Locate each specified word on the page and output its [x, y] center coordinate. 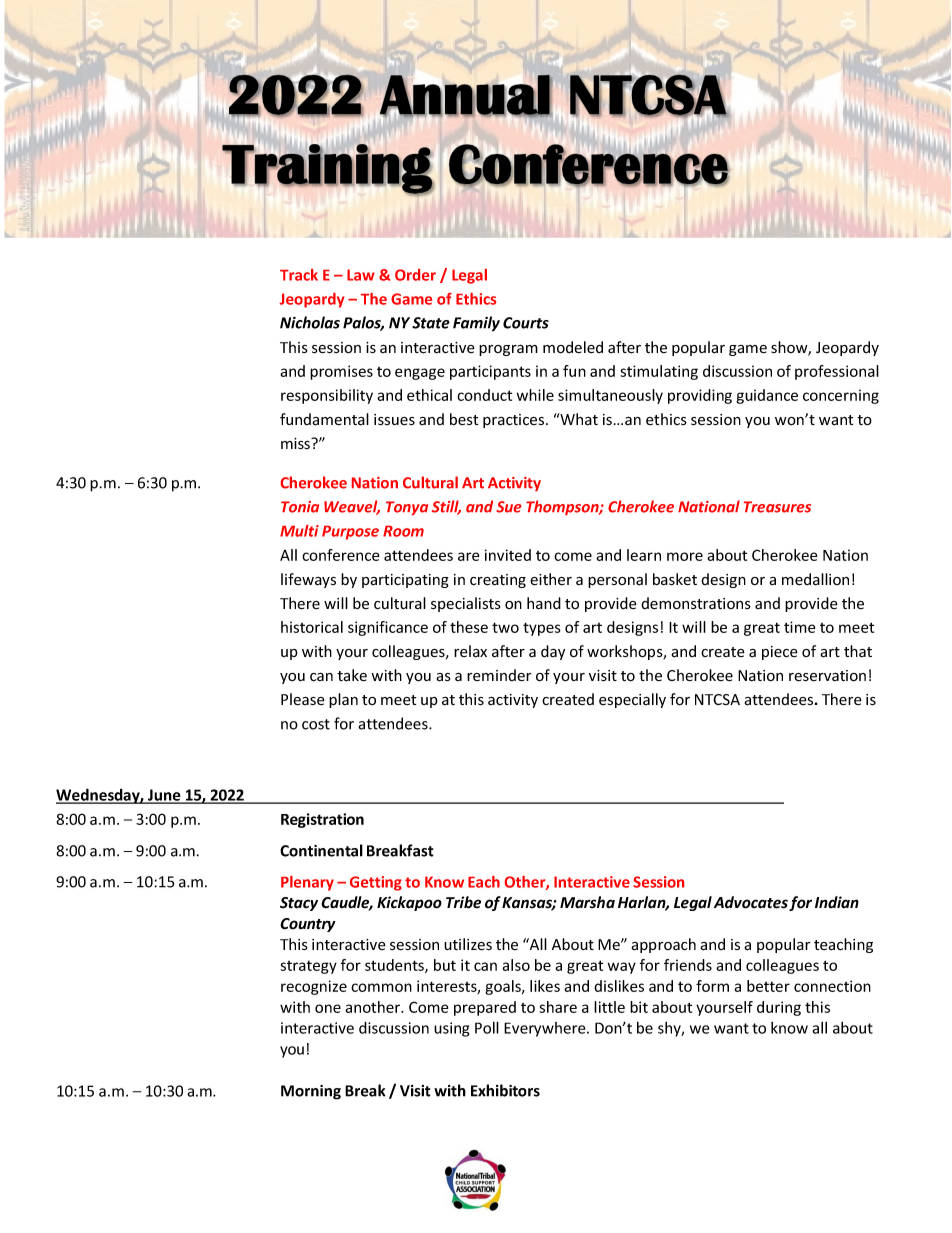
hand [544, 603]
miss [296, 444]
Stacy [299, 904]
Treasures [777, 507]
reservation [827, 676]
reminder [499, 675]
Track [299, 275]
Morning [311, 1092]
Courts [526, 323]
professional [837, 372]
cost [316, 724]
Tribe [463, 902]
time [799, 627]
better [768, 986]
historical [312, 627]
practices [515, 421]
